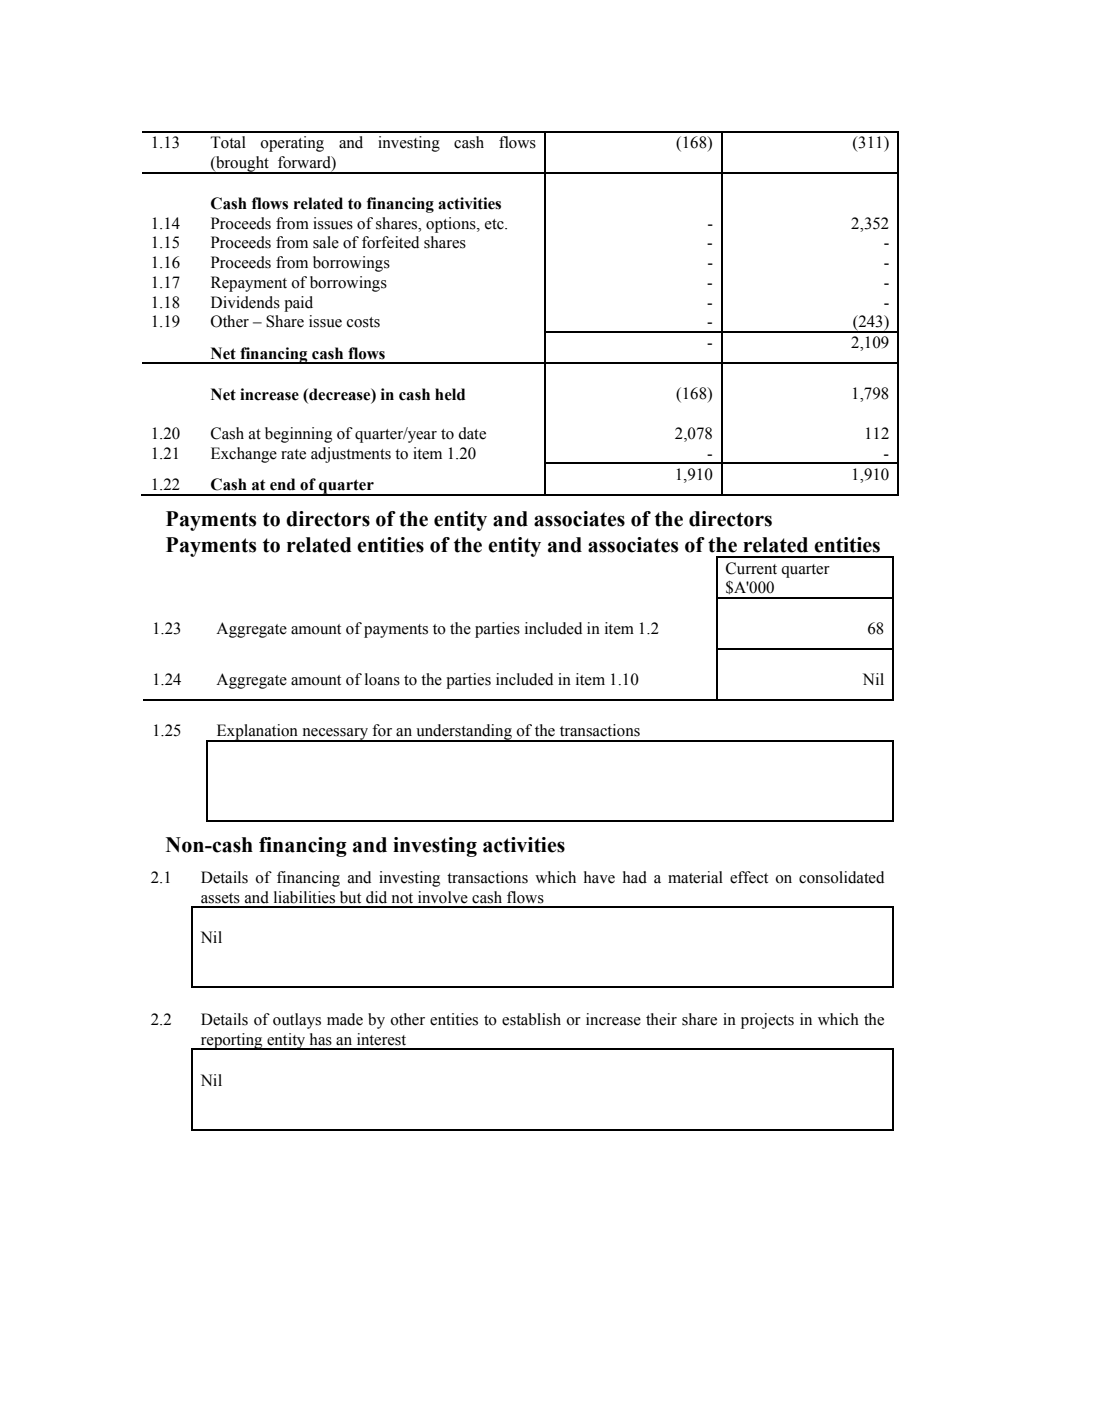 This page has height=1417, width=1095. Describe the element at coordinates (751, 568) in the page. I see `Current` at that location.
